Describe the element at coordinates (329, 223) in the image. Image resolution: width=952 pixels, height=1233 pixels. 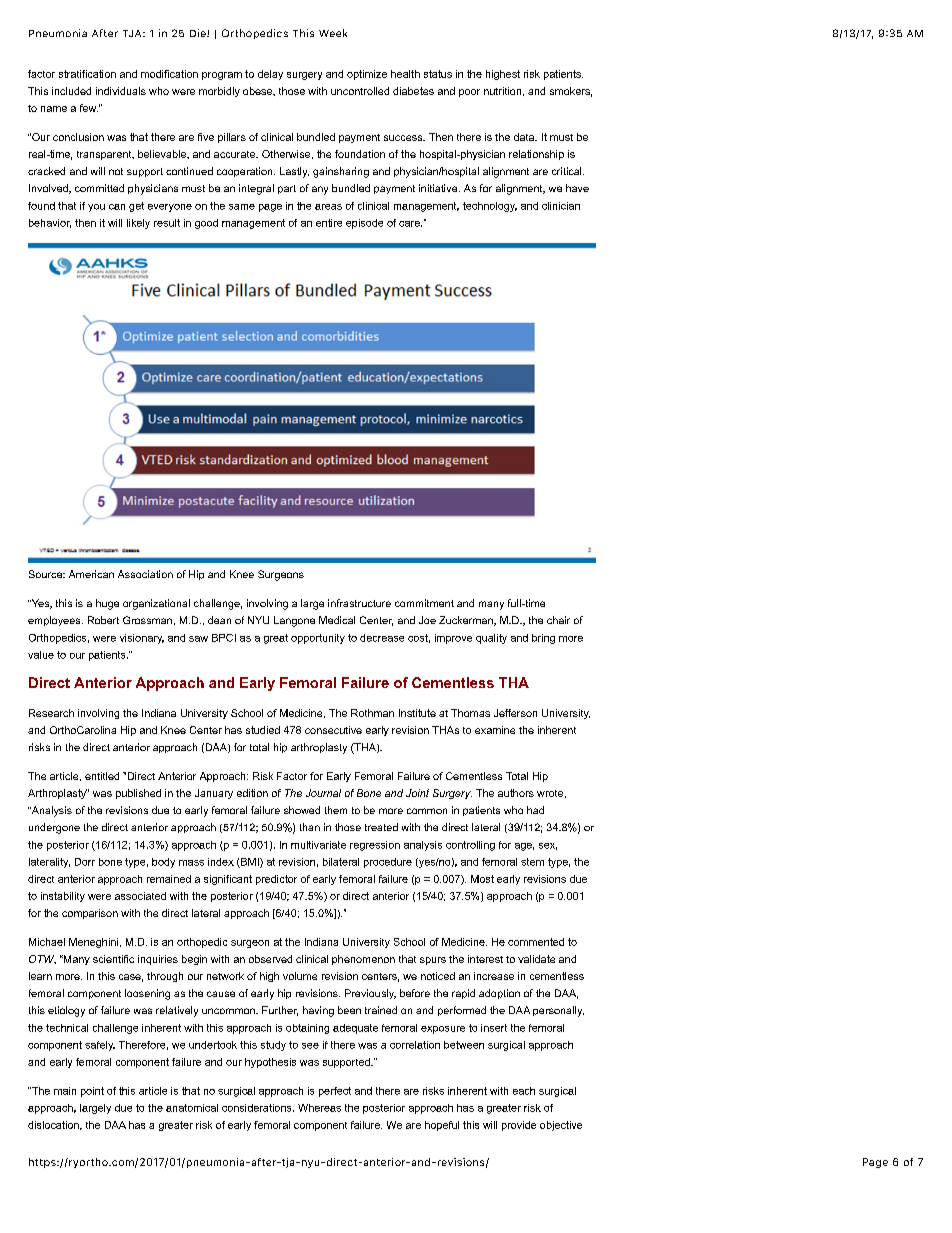
I see `entire` at that location.
